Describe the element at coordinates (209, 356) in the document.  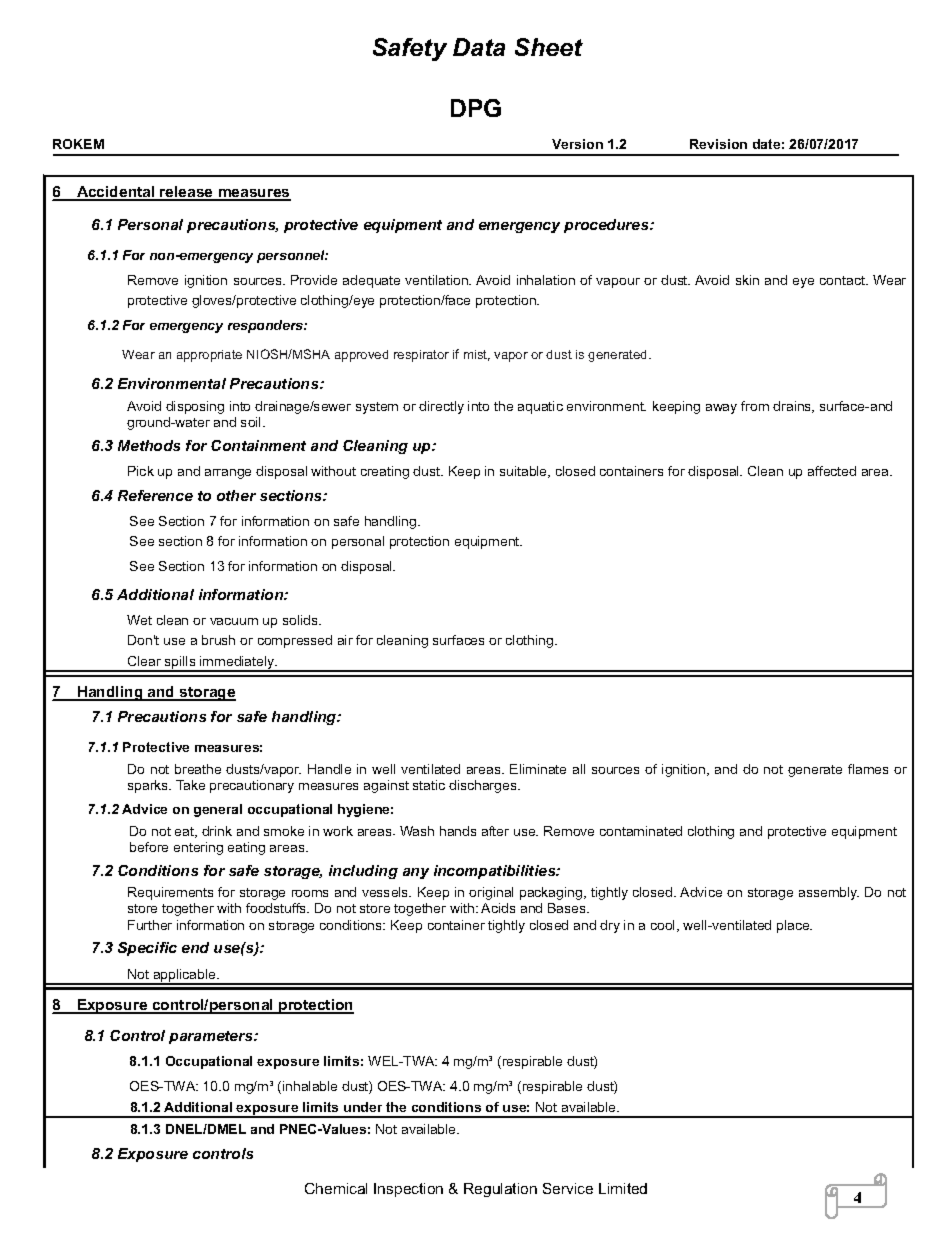
I see `appropriate` at that location.
